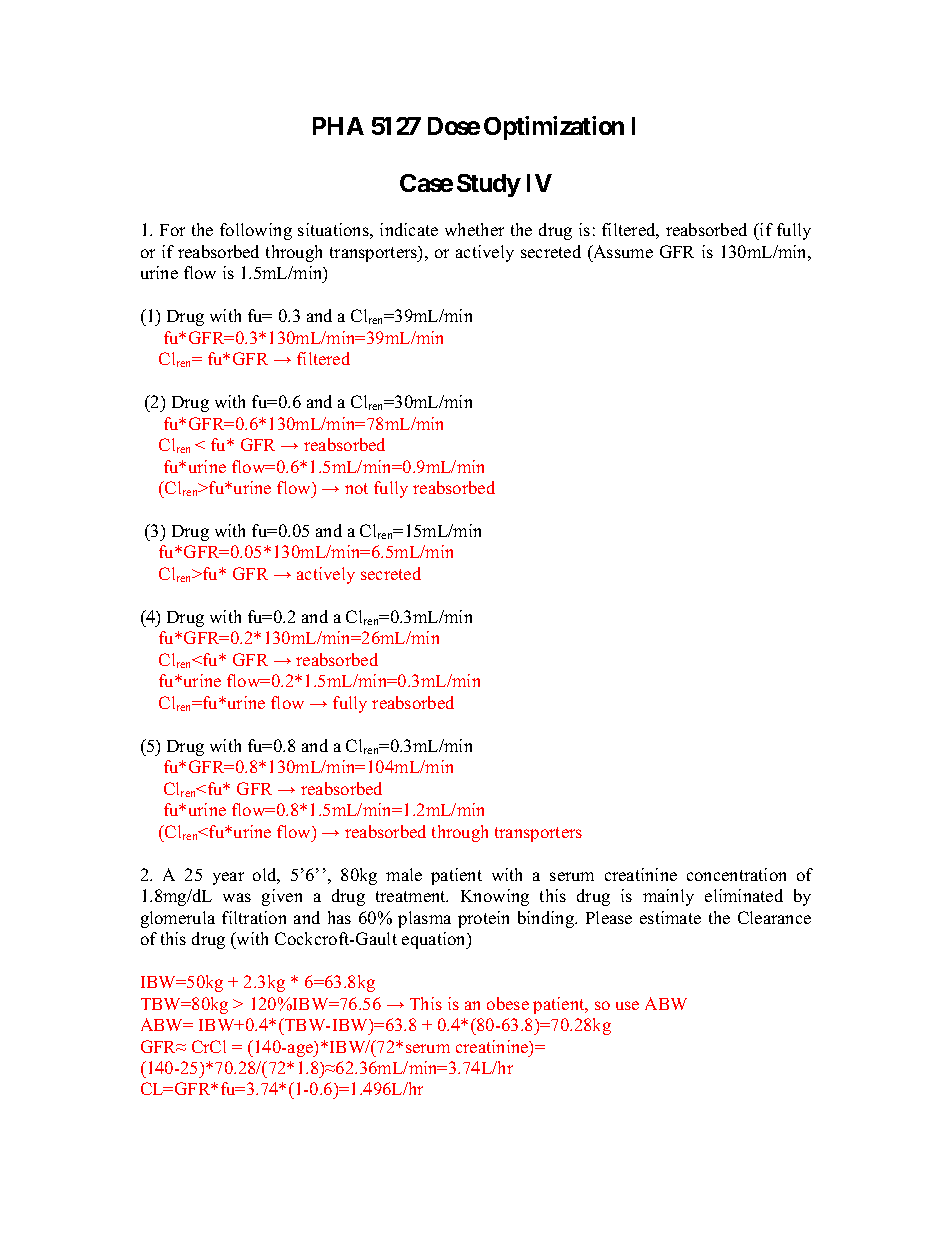  I want to click on year, so click(228, 878).
